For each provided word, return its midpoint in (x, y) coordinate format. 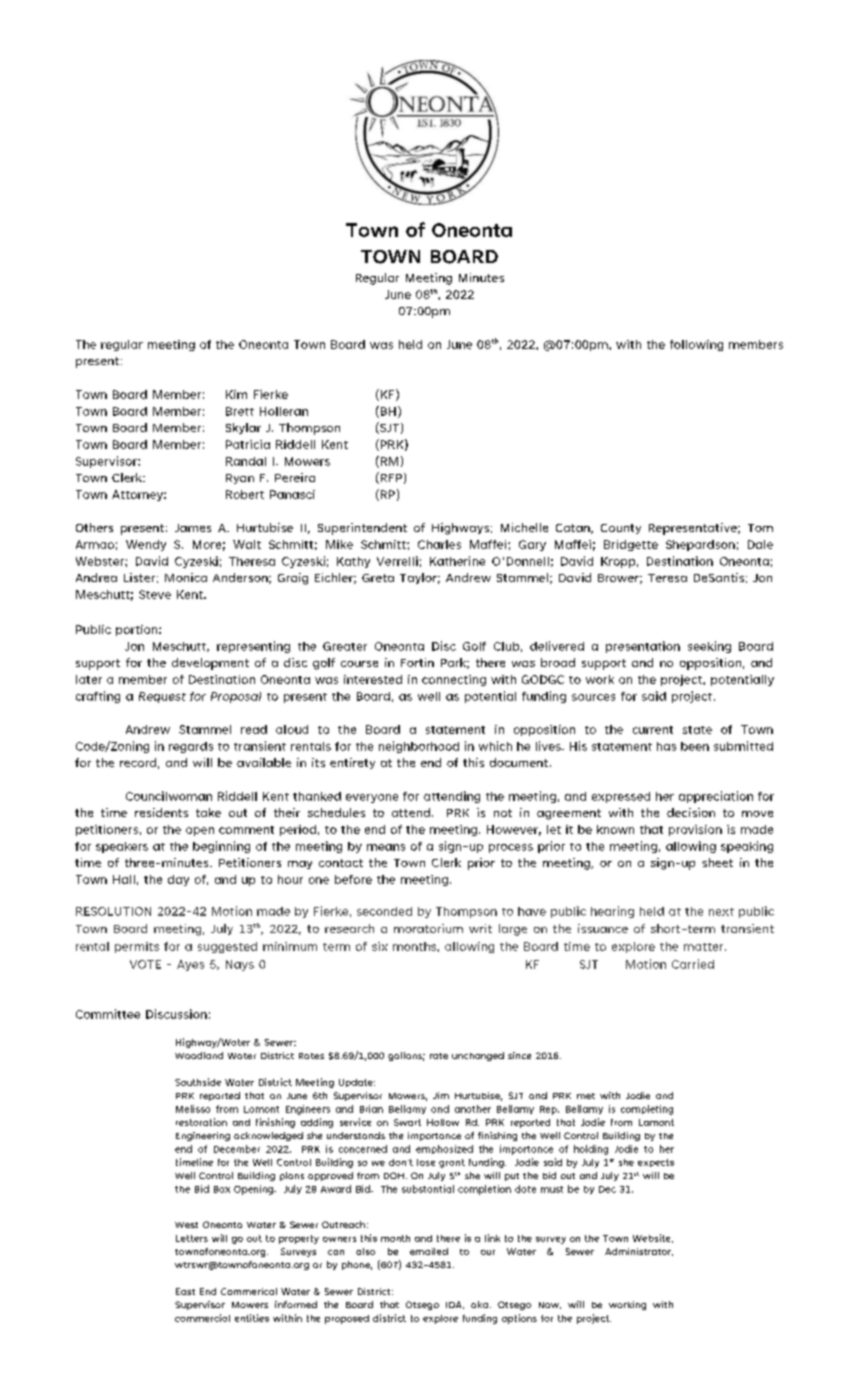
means (386, 847)
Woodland (199, 1055)
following (696, 345)
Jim (441, 1095)
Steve (155, 594)
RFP (390, 478)
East (185, 1291)
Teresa (667, 578)
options (519, 1319)
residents (161, 812)
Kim (236, 394)
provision (695, 830)
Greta (378, 578)
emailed (429, 1251)
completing (647, 1110)
